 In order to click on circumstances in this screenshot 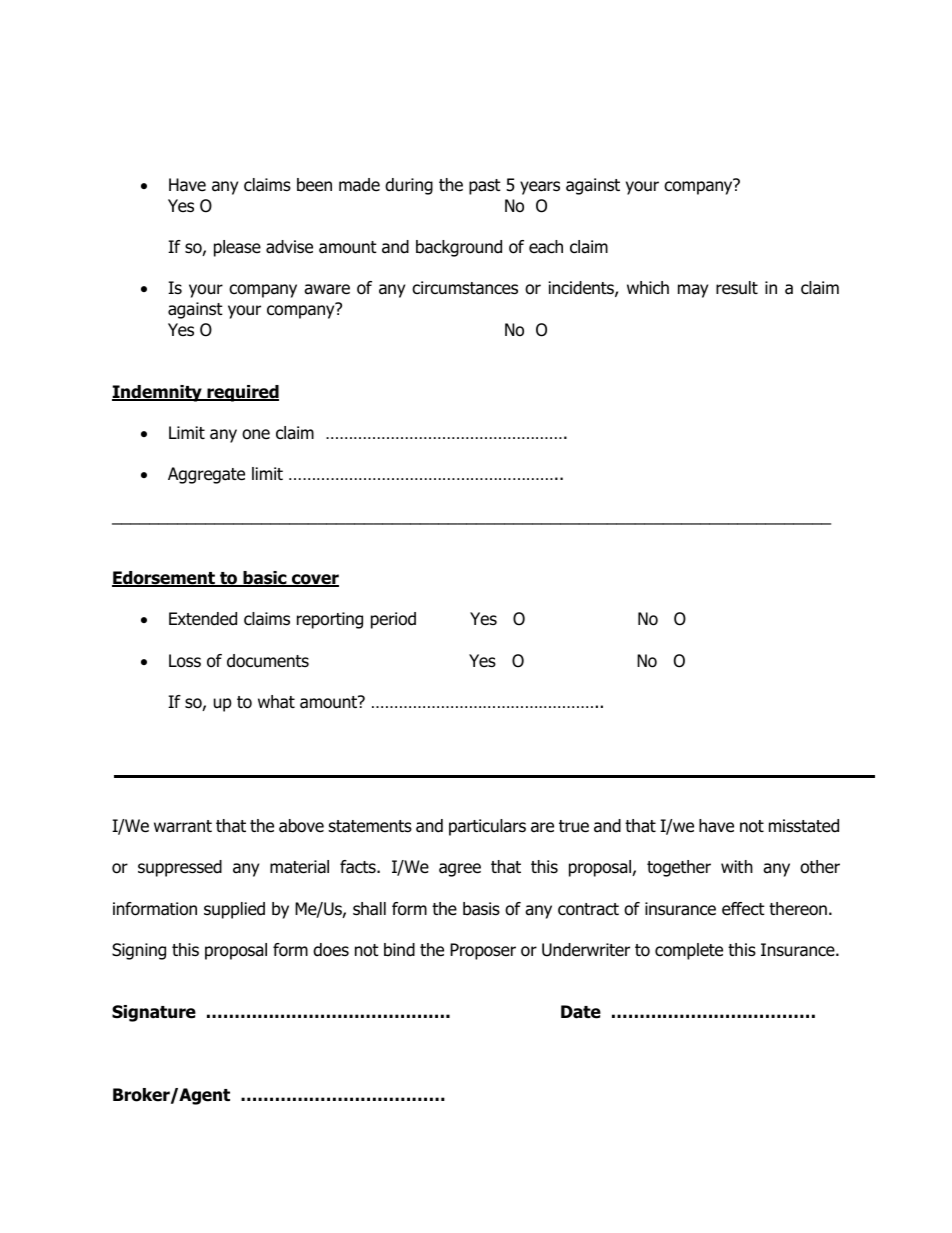, I will do `click(465, 288)`.
